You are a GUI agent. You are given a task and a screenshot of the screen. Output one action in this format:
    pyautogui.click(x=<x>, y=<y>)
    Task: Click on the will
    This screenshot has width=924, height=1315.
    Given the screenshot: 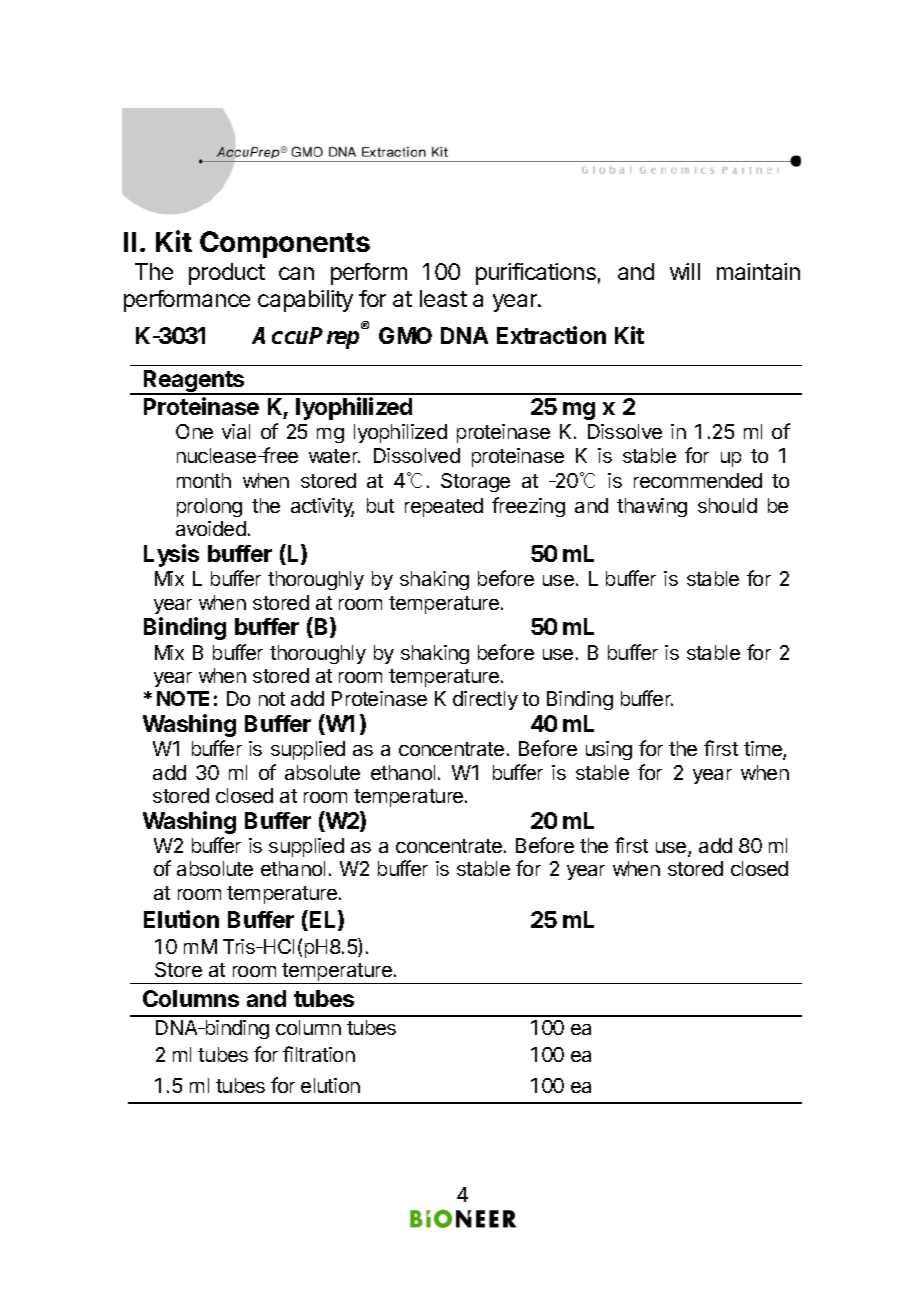 What is the action you would take?
    pyautogui.click(x=685, y=271)
